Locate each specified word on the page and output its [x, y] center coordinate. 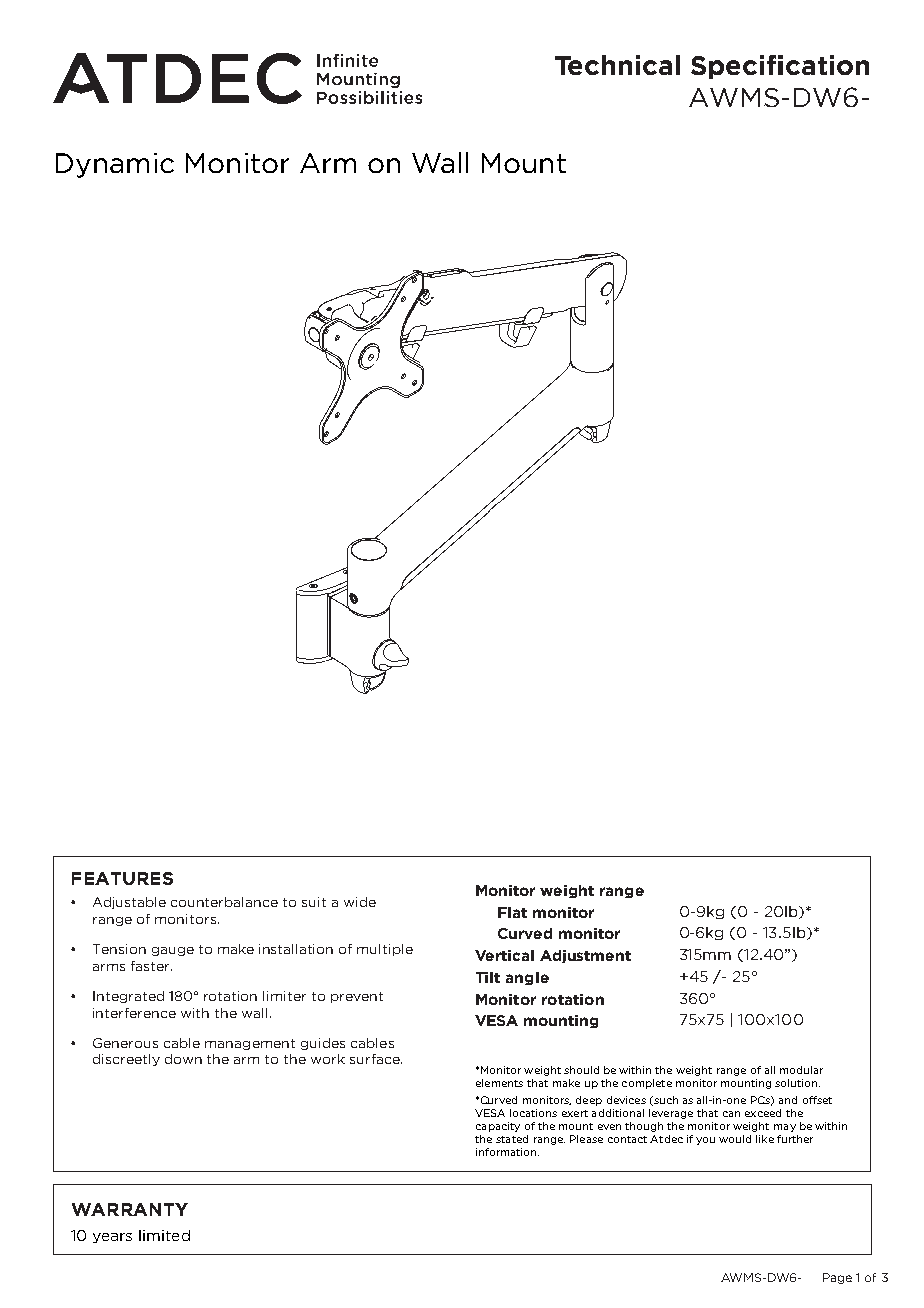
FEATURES [122, 878]
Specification [780, 67]
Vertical [504, 955]
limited [164, 1235]
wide [360, 902]
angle [527, 978]
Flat [512, 912]
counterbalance [224, 902]
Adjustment [585, 956]
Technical [617, 65]
